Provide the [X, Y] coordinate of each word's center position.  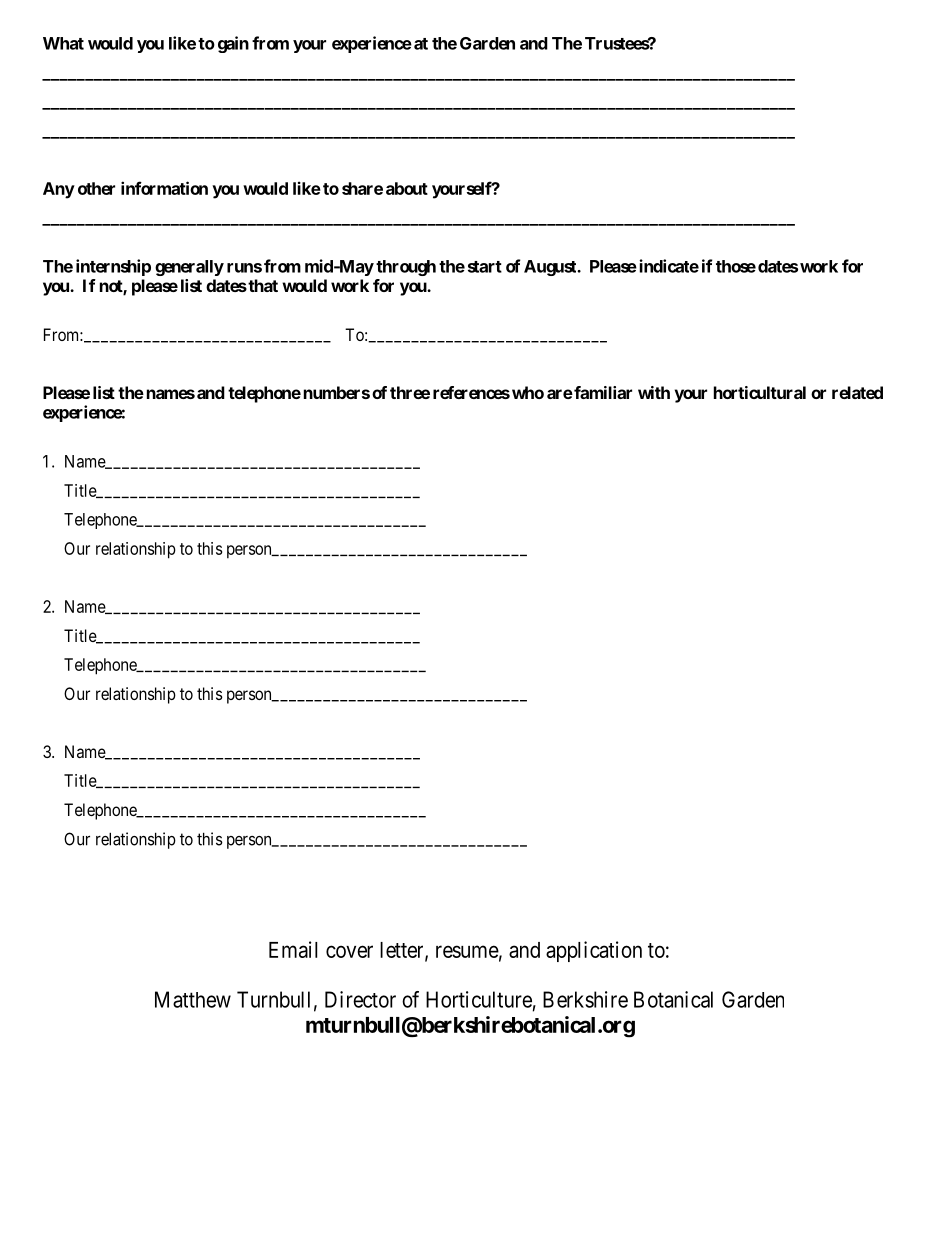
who [528, 392]
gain [233, 44]
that [262, 285]
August [551, 268]
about [407, 188]
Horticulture [479, 999]
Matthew [193, 999]
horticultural [760, 392]
